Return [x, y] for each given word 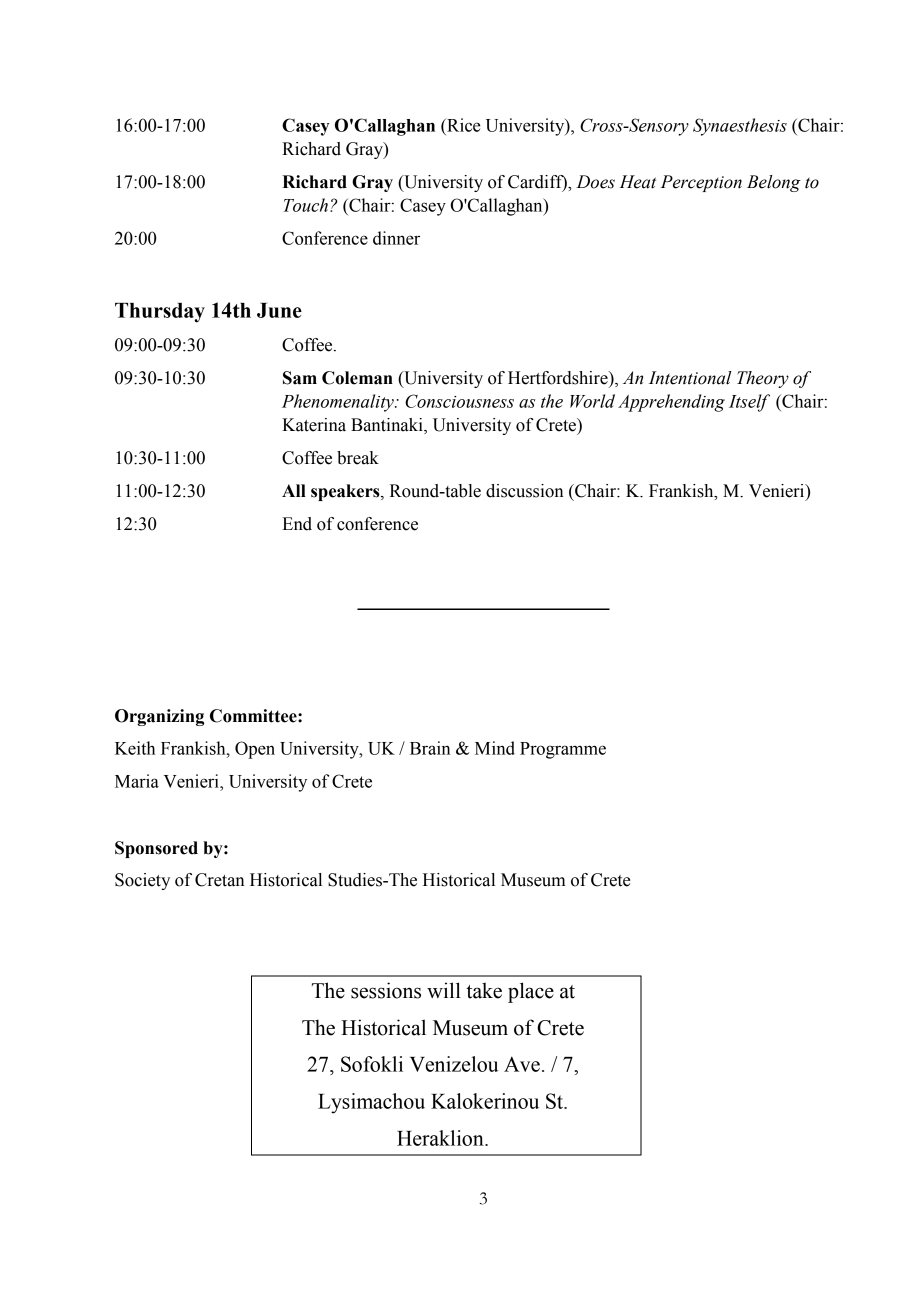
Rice [463, 125]
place [531, 992]
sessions [386, 990]
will [444, 990]
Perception [701, 183]
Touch [305, 205]
